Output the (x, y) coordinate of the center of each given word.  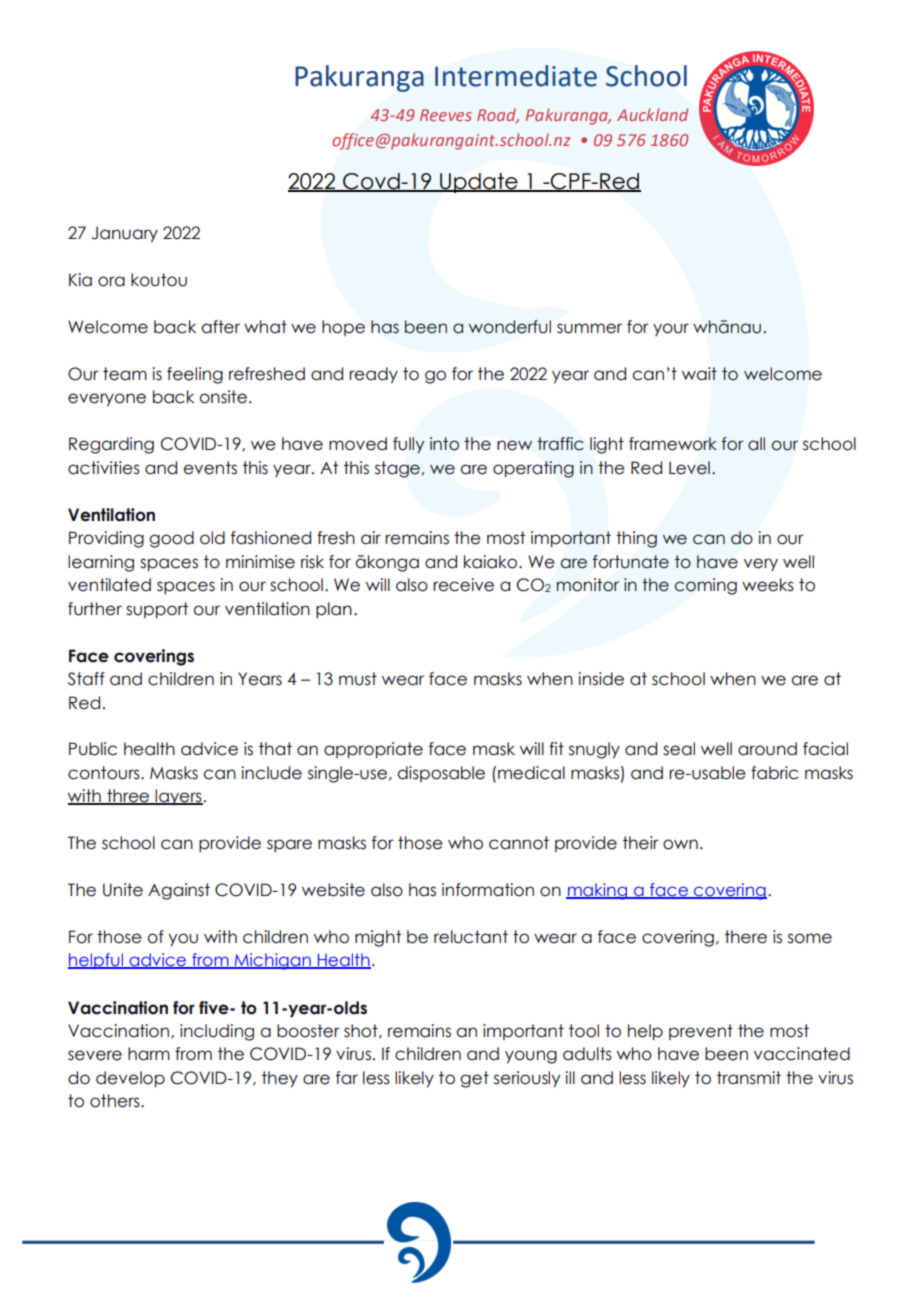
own (680, 844)
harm (149, 1054)
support (157, 610)
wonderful (510, 327)
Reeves (446, 115)
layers (178, 797)
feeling (195, 375)
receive (463, 585)
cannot (519, 843)
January (125, 234)
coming (705, 586)
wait (699, 374)
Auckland (652, 114)
